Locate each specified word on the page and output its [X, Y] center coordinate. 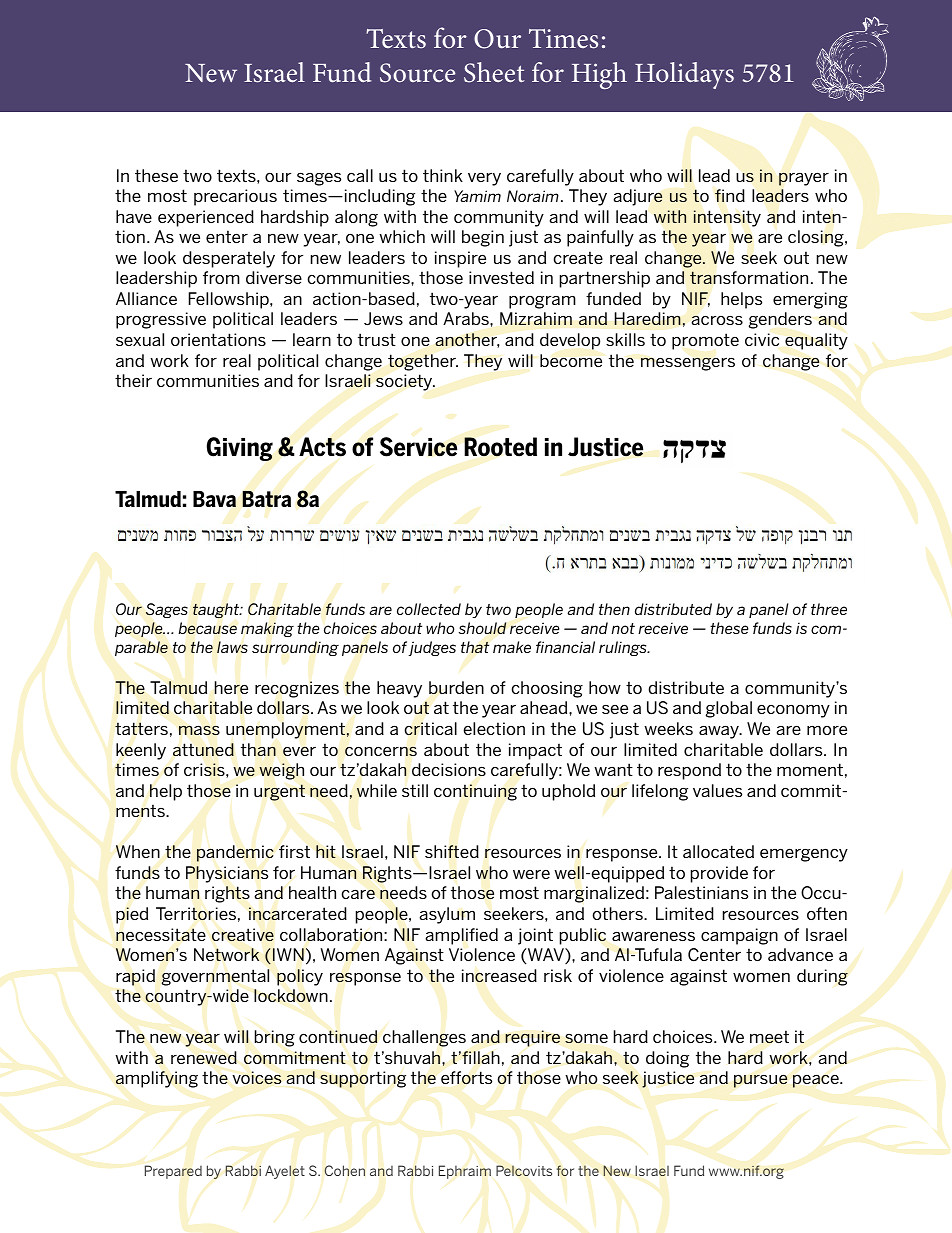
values [717, 790]
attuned [203, 749]
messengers [688, 364]
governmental [215, 977]
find [730, 195]
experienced [206, 218]
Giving [240, 449]
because [207, 628]
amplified [461, 936]
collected [429, 609]
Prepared [173, 1172]
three [829, 609]
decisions [449, 770]
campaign [739, 936]
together [423, 362]
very [484, 179]
